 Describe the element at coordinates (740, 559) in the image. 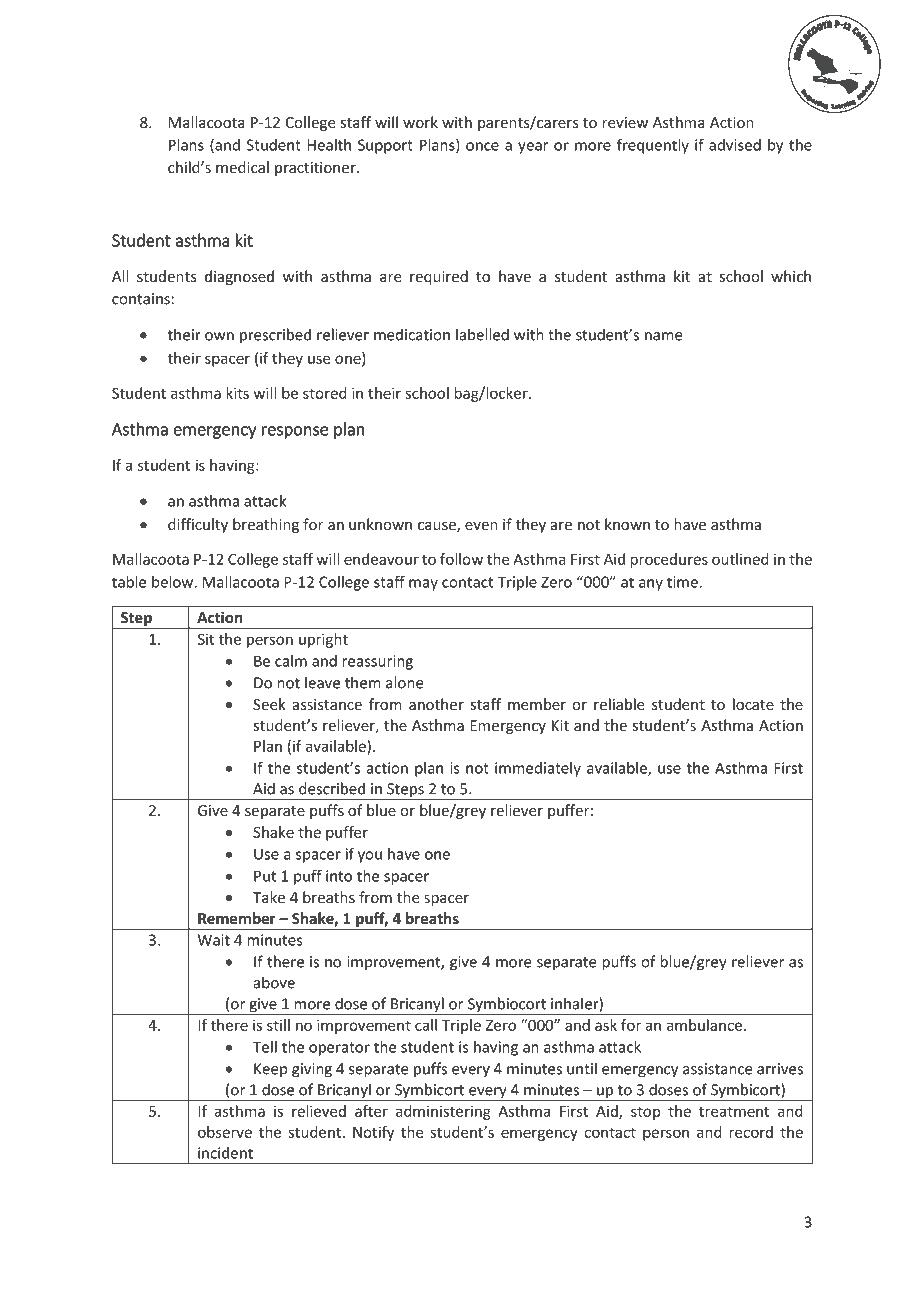

I see `outlined` at that location.
